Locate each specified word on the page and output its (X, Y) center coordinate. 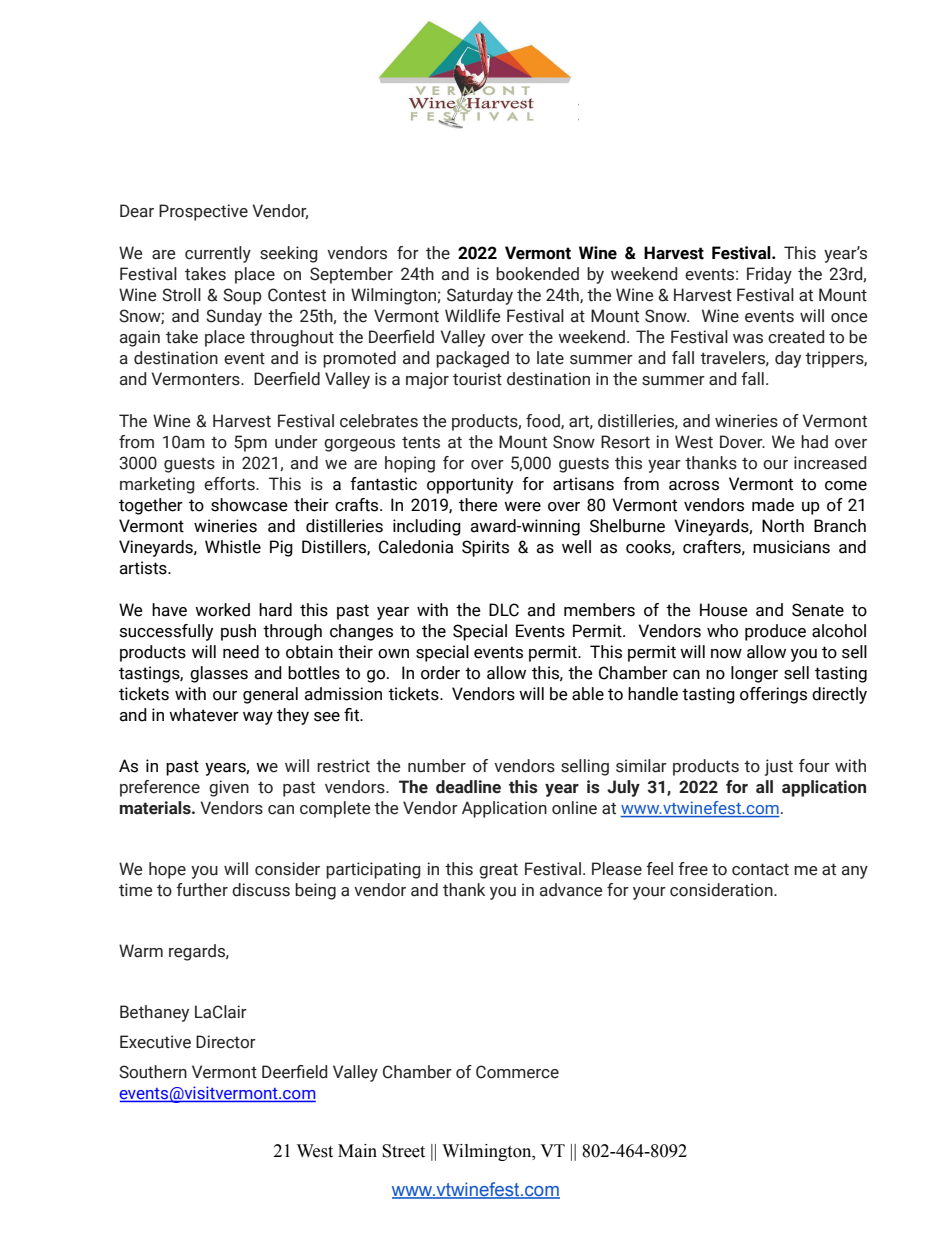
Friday (769, 275)
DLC (504, 610)
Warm (141, 951)
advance (571, 890)
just (779, 767)
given (229, 788)
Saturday (480, 296)
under (296, 442)
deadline (468, 787)
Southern (153, 1072)
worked (222, 610)
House (724, 610)
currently (218, 254)
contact (760, 869)
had (814, 442)
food (544, 421)
